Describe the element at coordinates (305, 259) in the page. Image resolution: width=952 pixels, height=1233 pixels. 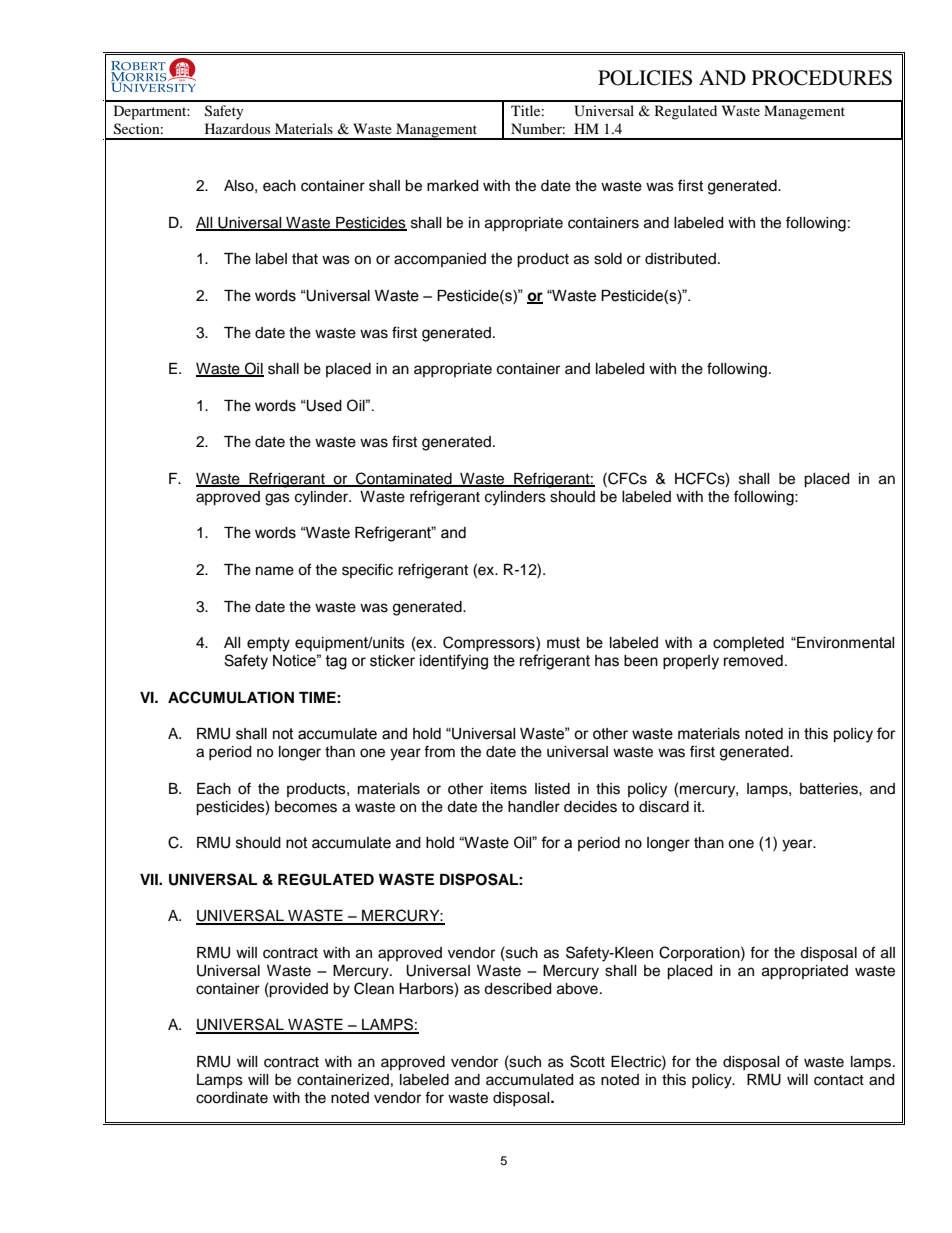
I see `that` at that location.
